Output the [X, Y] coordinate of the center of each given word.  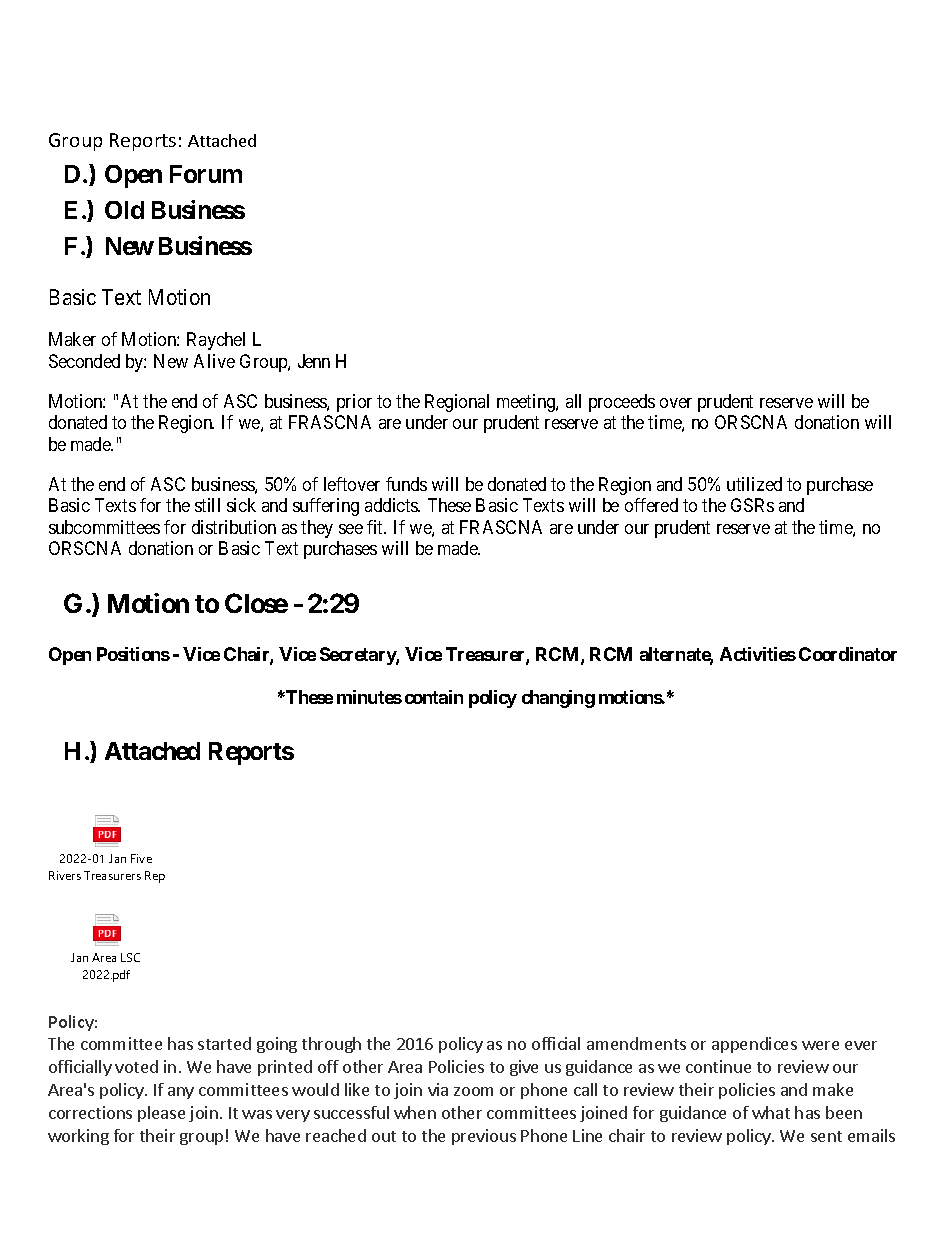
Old [124, 210]
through [331, 1045]
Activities [758, 654]
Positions [133, 654]
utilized [754, 484]
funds [406, 484]
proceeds [622, 403]
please [161, 1114]
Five [141, 858]
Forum [206, 174]
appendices [754, 1045]
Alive [214, 361]
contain [434, 697]
